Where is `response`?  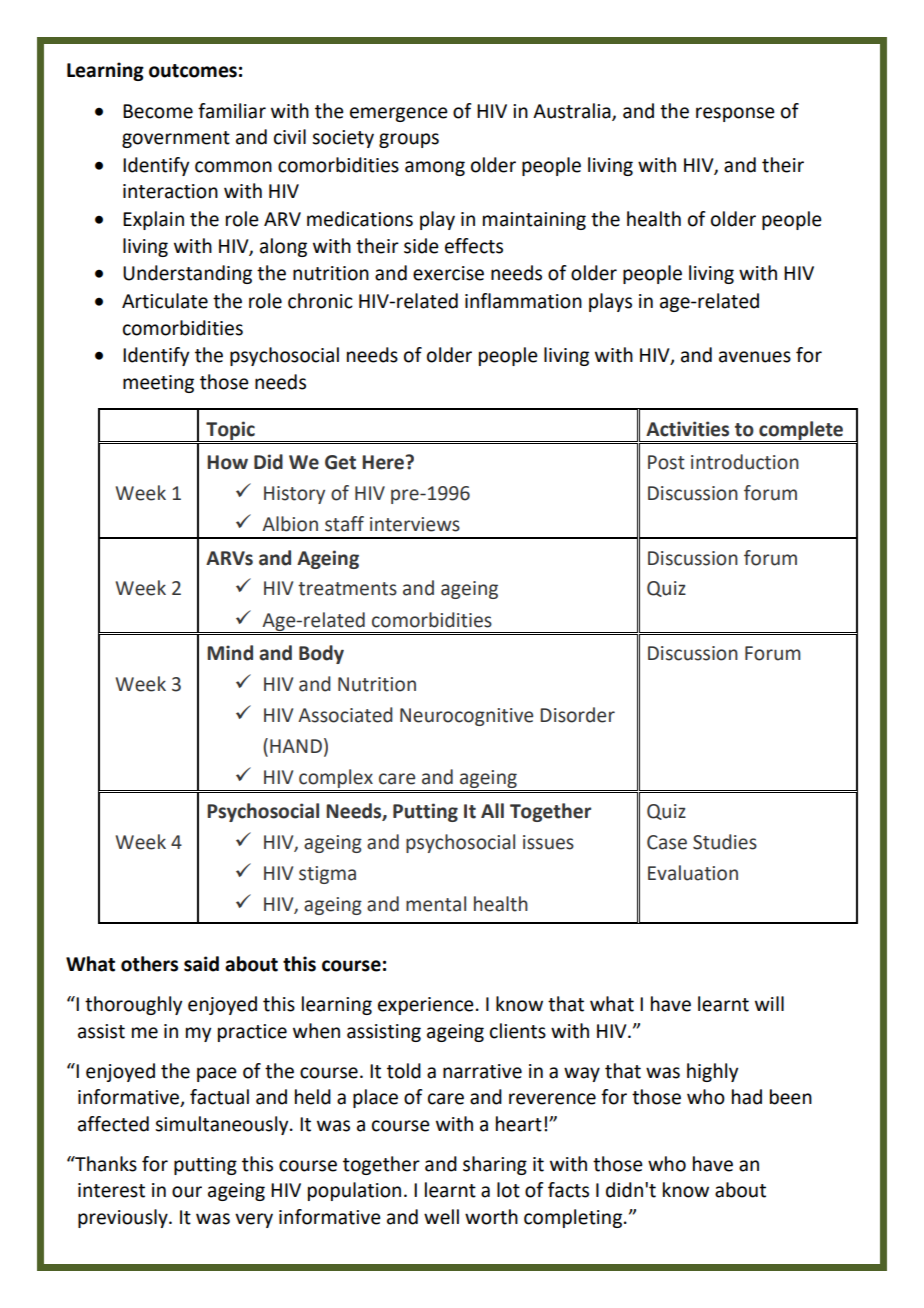 response is located at coordinates (735, 114).
